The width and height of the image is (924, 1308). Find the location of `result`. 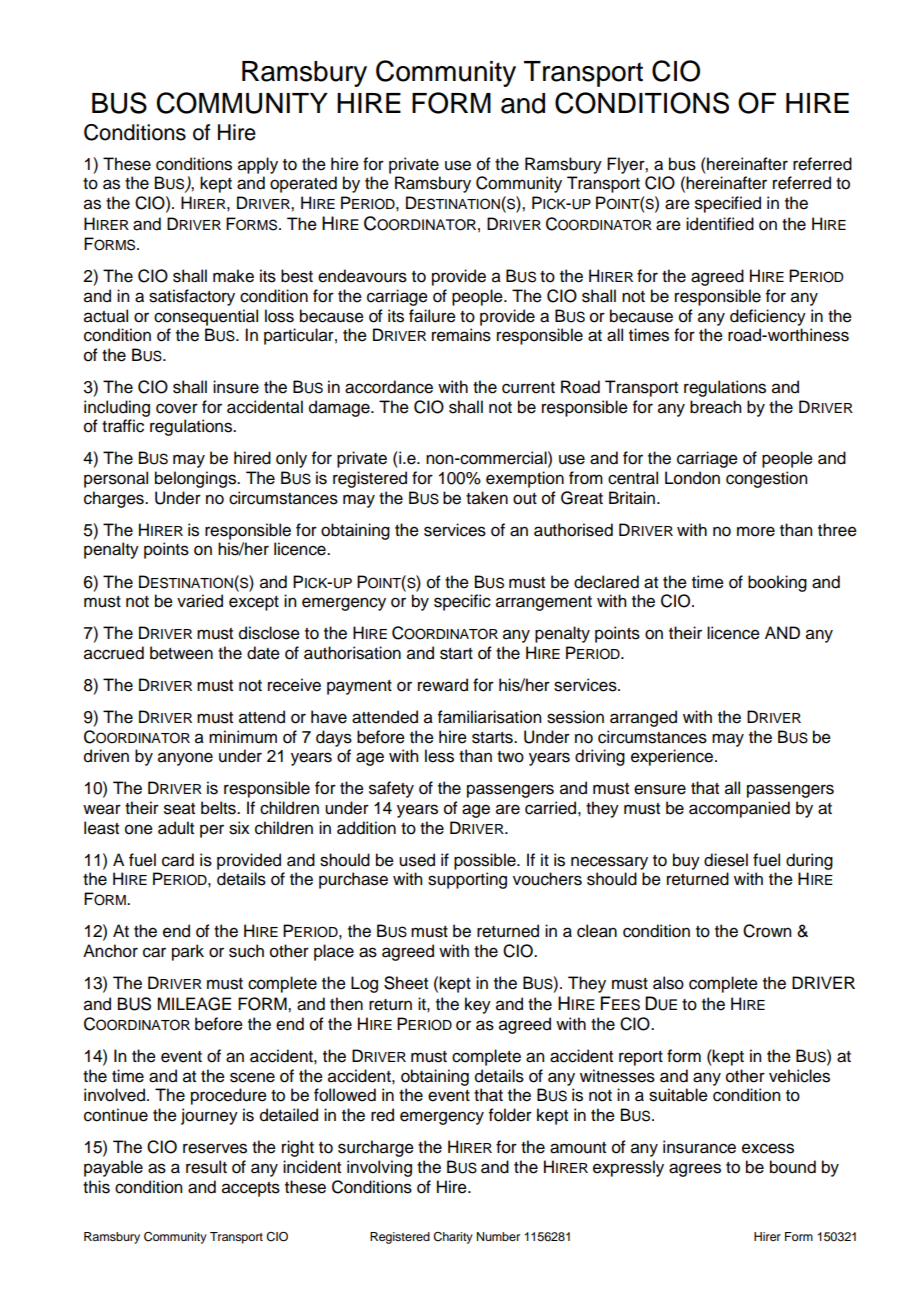

result is located at coordinates (206, 1167).
